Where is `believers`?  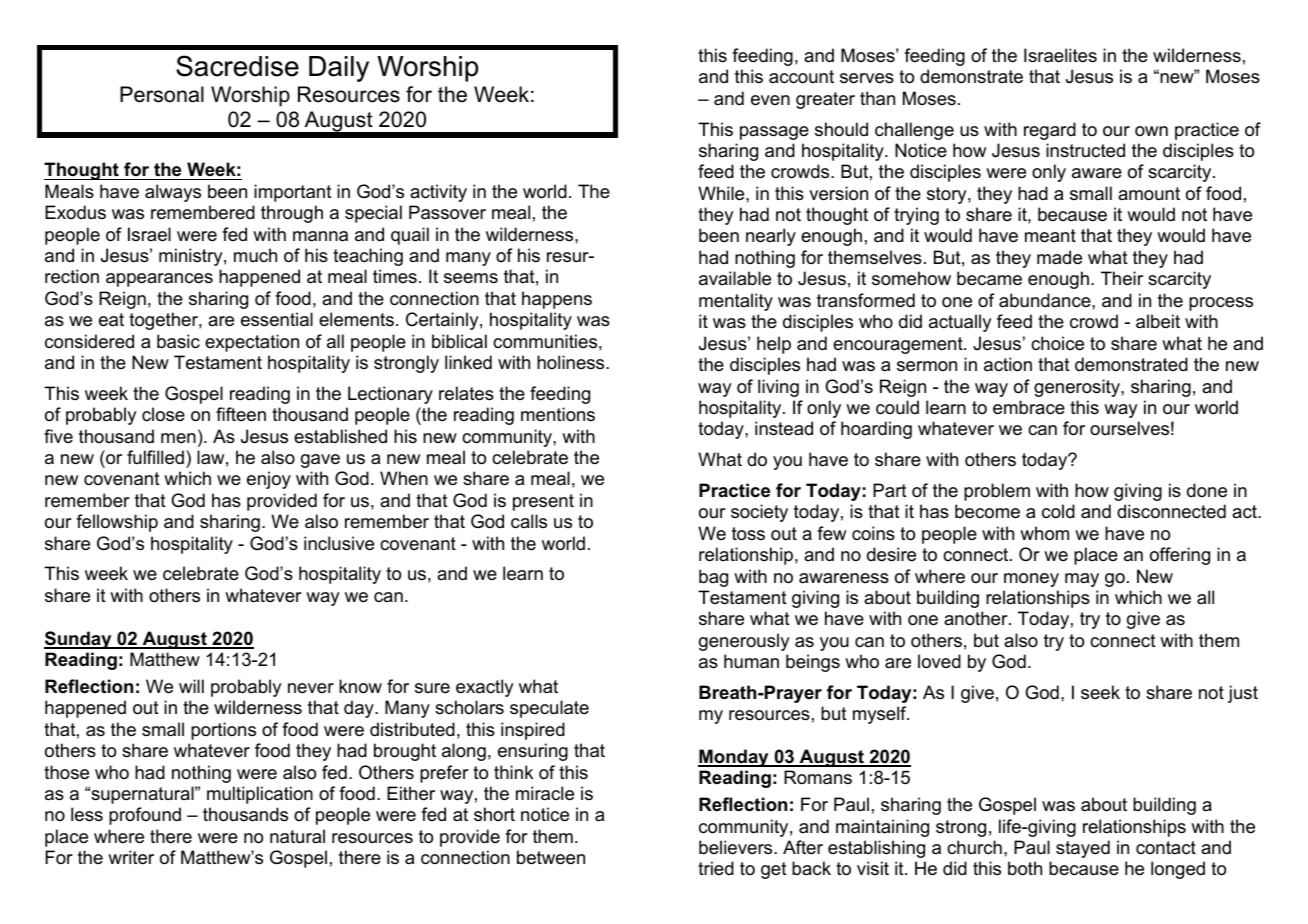
believers is located at coordinates (737, 847).
